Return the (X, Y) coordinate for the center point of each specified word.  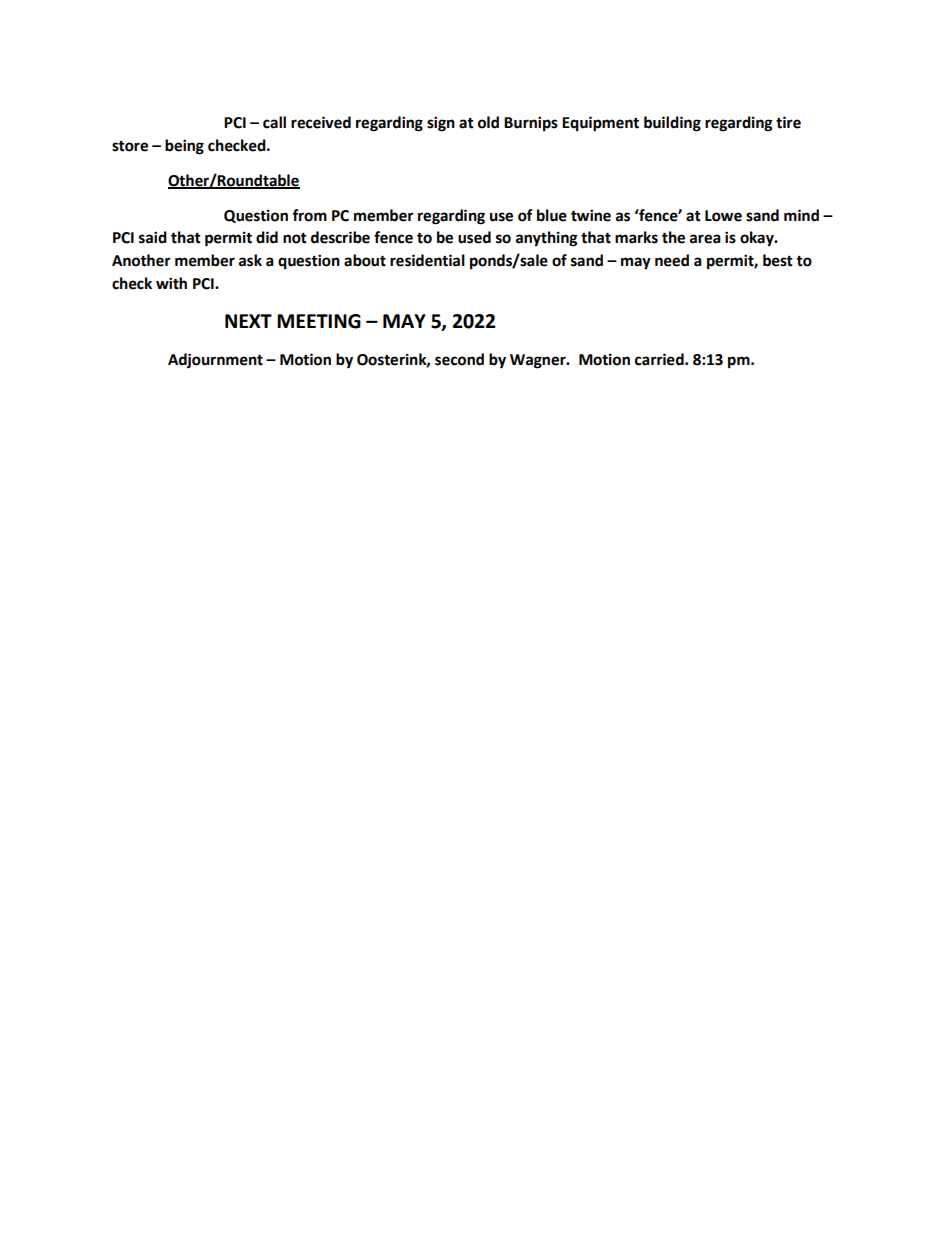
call (274, 122)
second (459, 359)
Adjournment (215, 361)
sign (441, 124)
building (672, 124)
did (267, 237)
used (474, 237)
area (705, 239)
